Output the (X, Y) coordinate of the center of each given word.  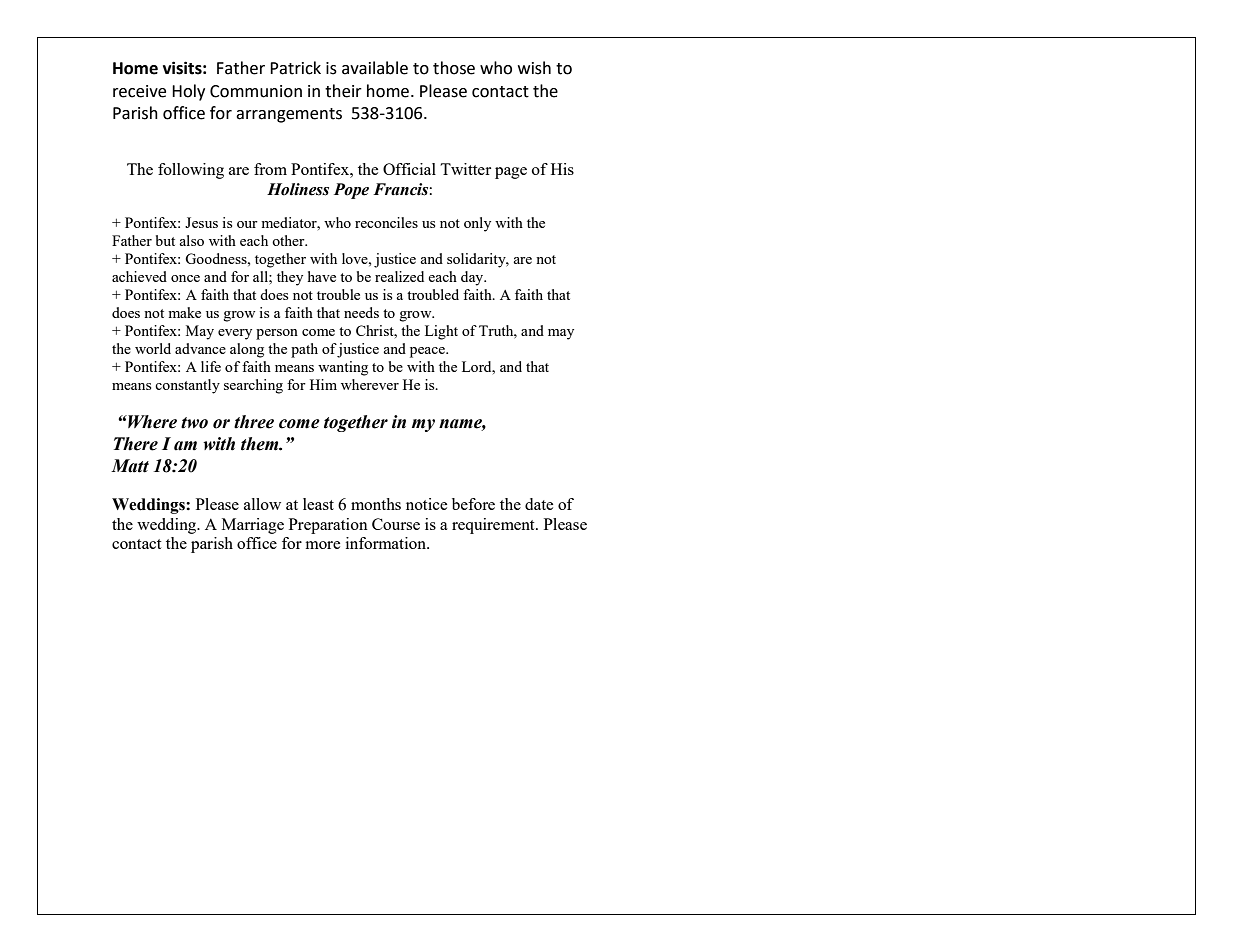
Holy (188, 92)
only (477, 224)
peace (428, 352)
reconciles (386, 222)
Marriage (253, 526)
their (343, 91)
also (191, 240)
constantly (187, 386)
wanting (343, 368)
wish (534, 68)
